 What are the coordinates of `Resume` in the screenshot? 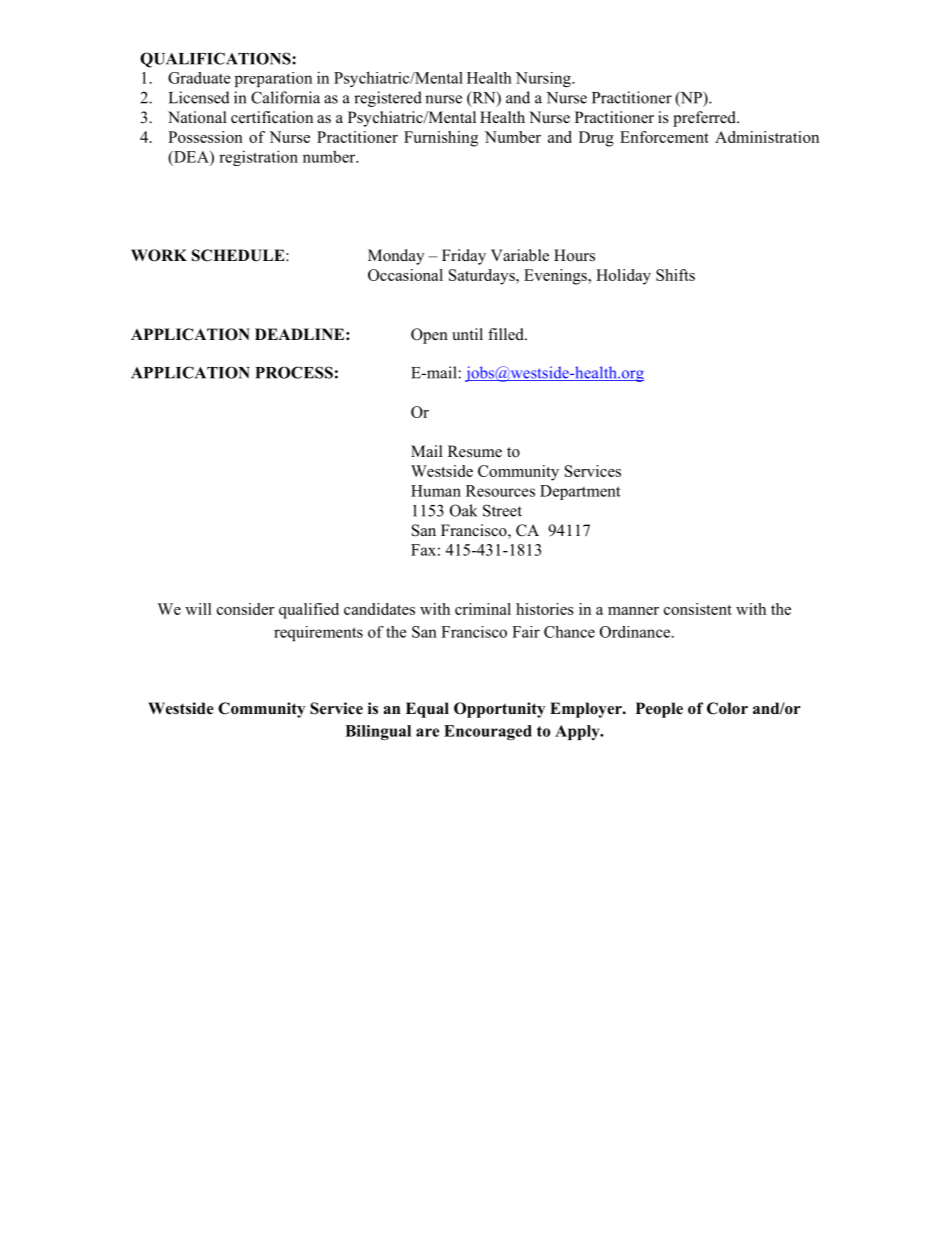 It's located at (475, 451).
